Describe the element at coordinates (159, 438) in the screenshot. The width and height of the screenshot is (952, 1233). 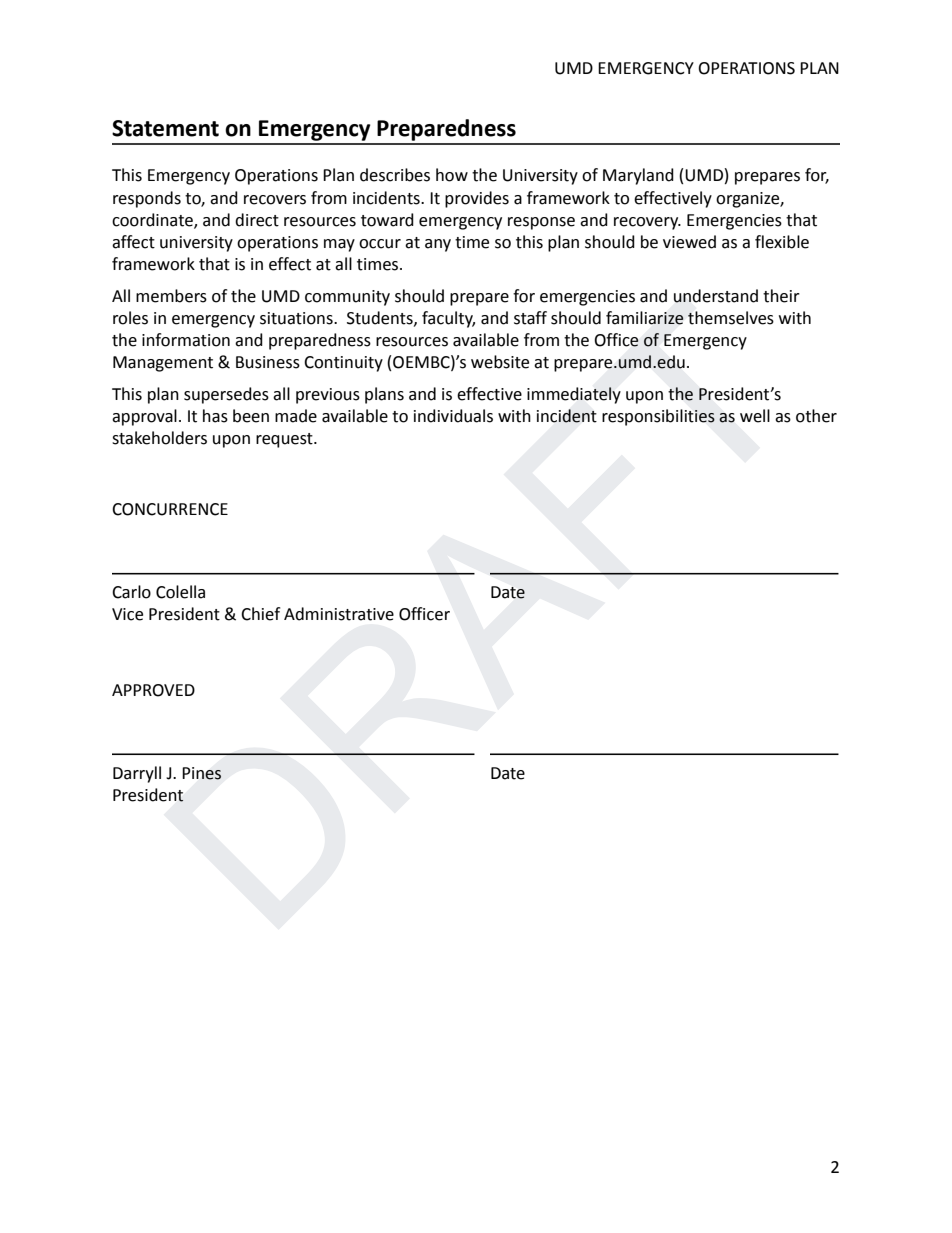
I see `stakeholders` at that location.
